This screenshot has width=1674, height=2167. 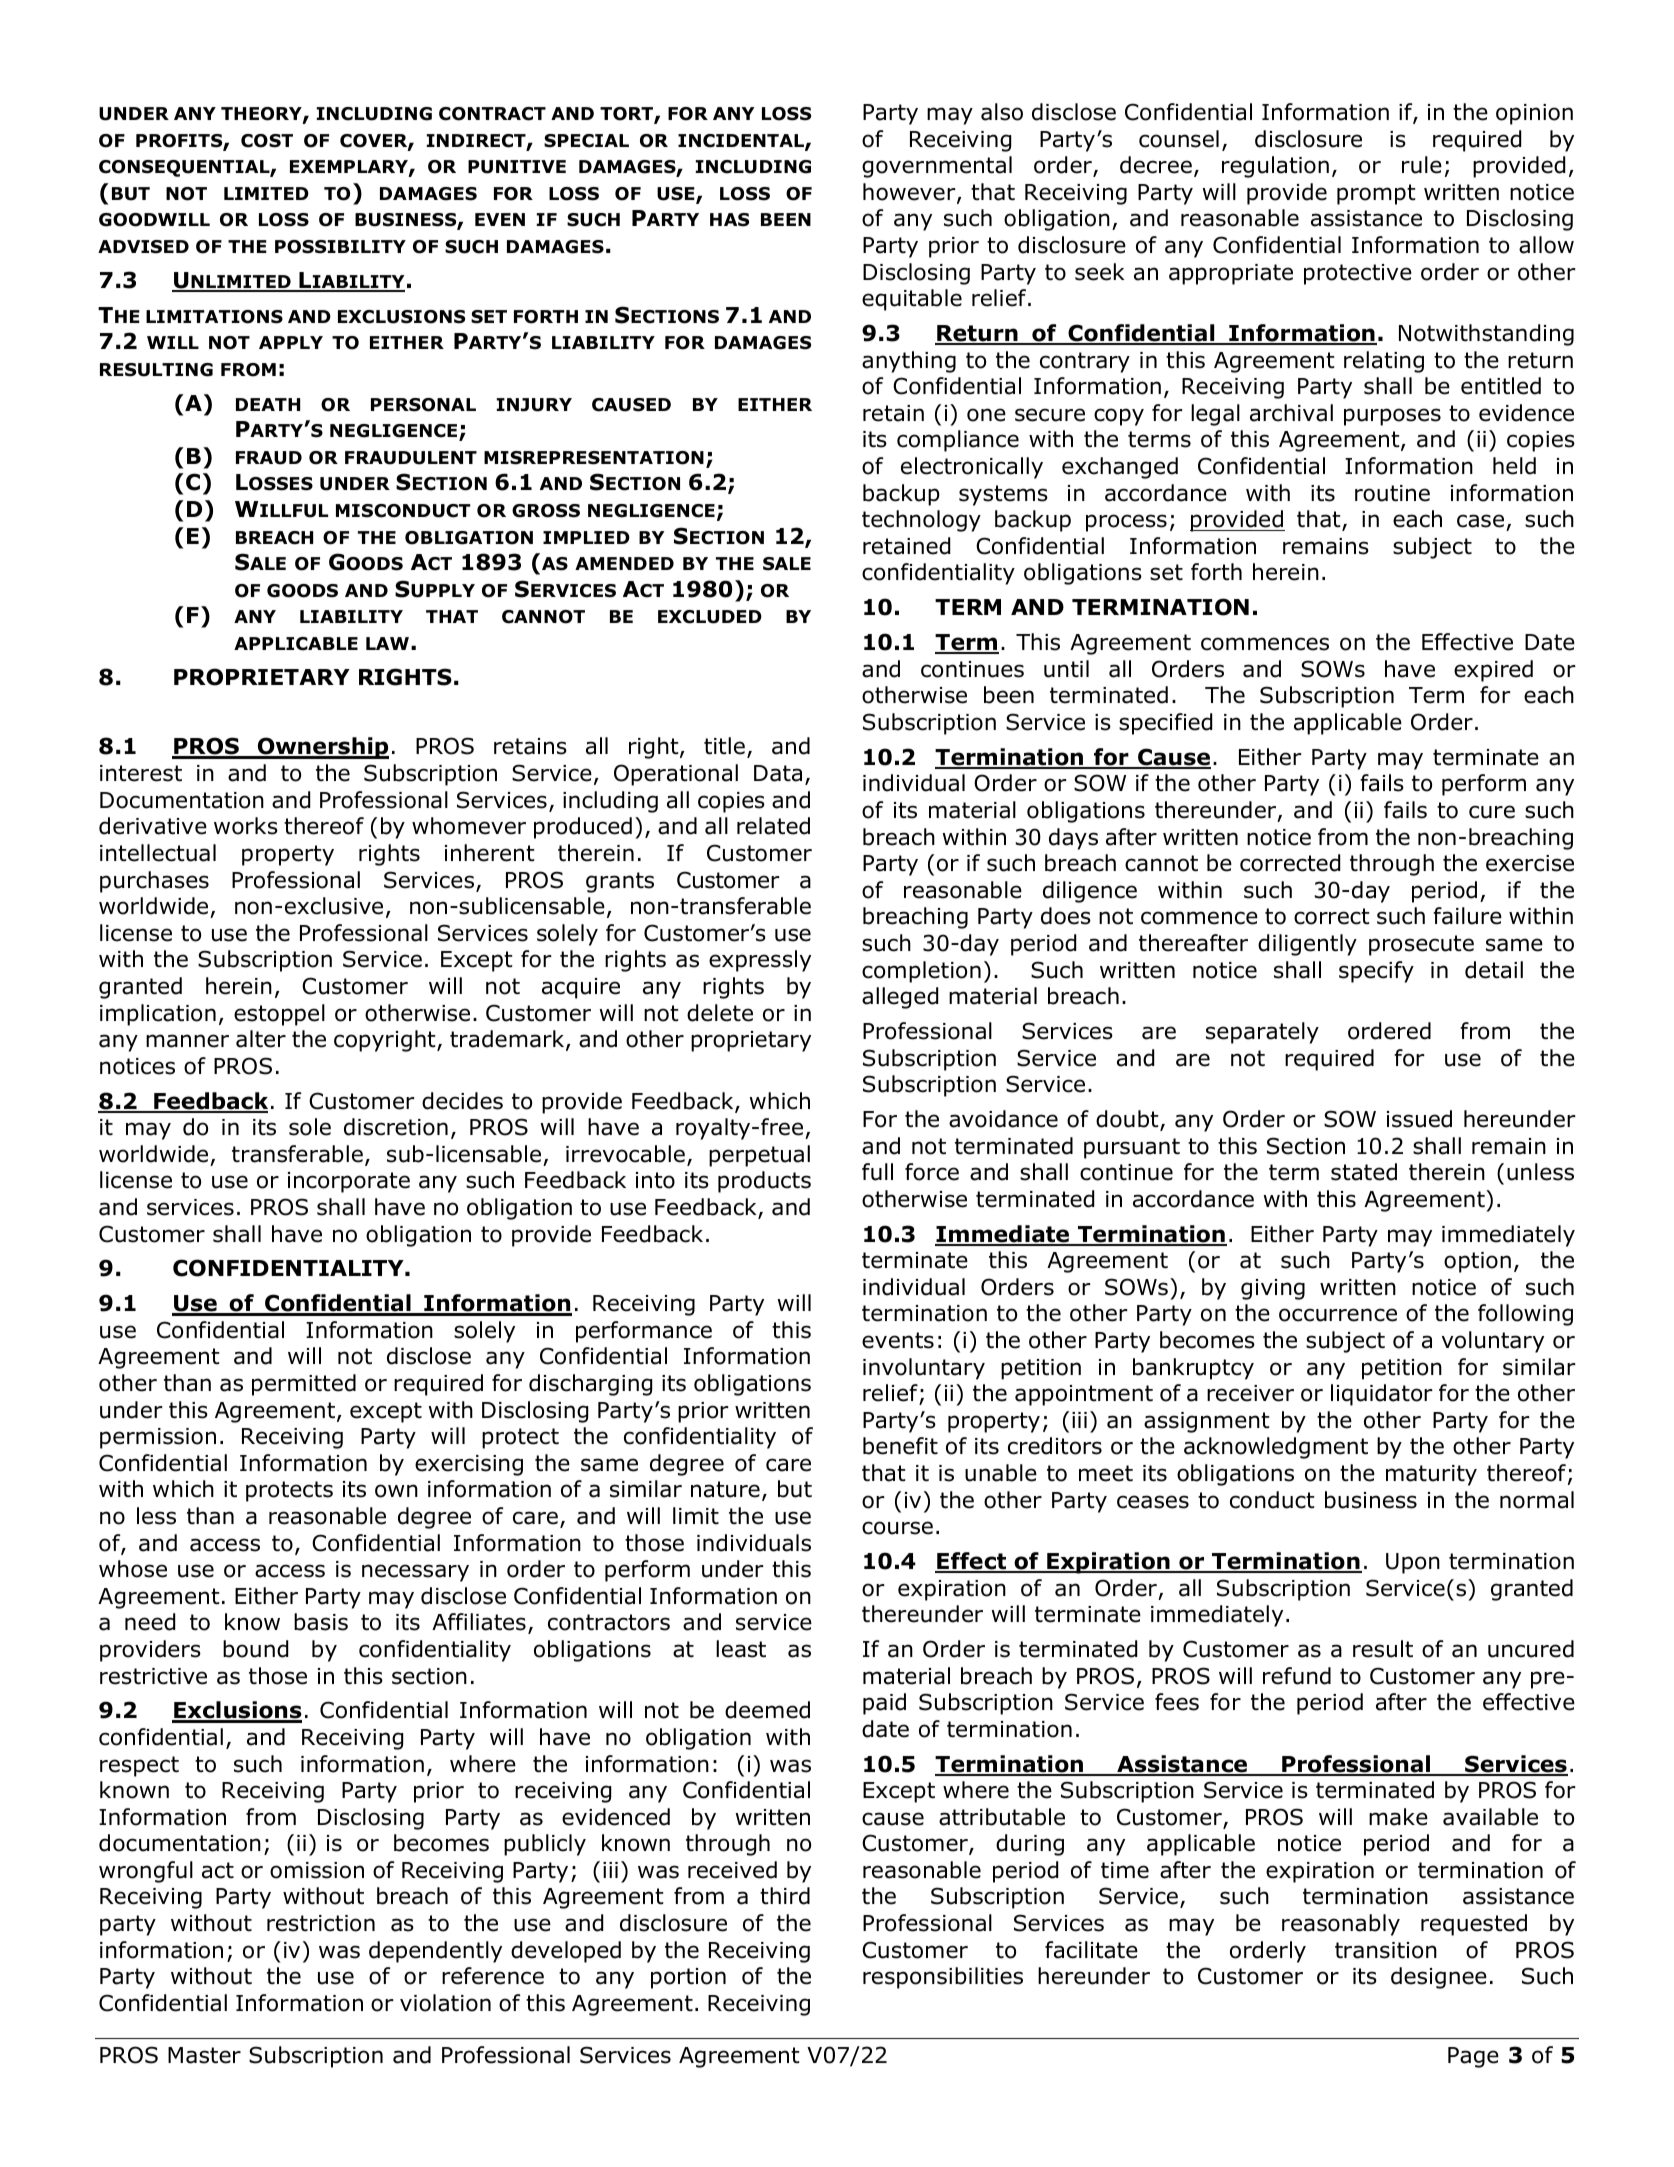 I want to click on prompt, so click(x=1376, y=194).
